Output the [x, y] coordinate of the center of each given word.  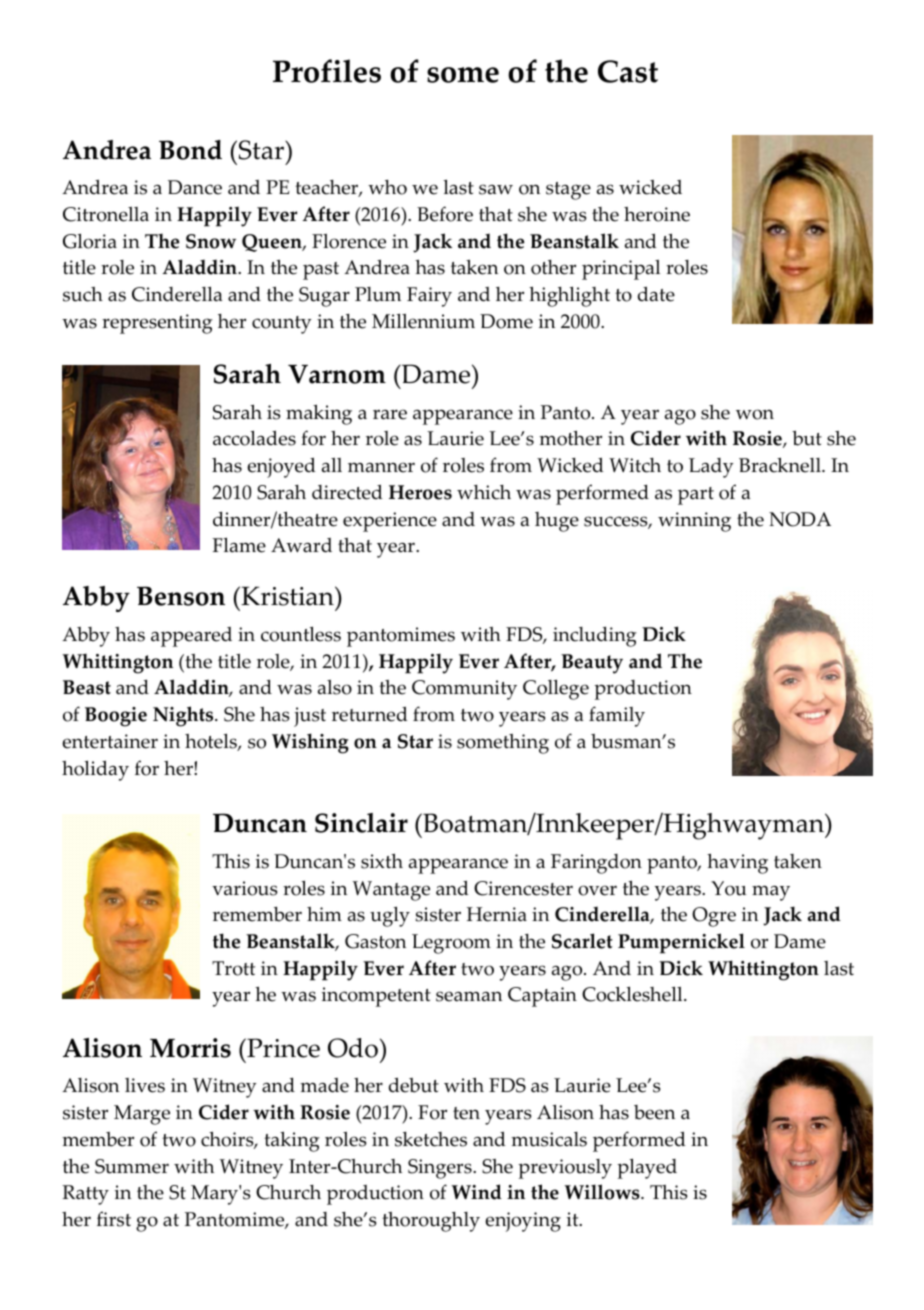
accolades [254, 438]
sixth [382, 861]
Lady [711, 468]
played [647, 1168]
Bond [190, 150]
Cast [628, 71]
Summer [132, 1166]
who [387, 187]
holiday [95, 770]
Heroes [420, 492]
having [737, 863]
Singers [441, 1169]
